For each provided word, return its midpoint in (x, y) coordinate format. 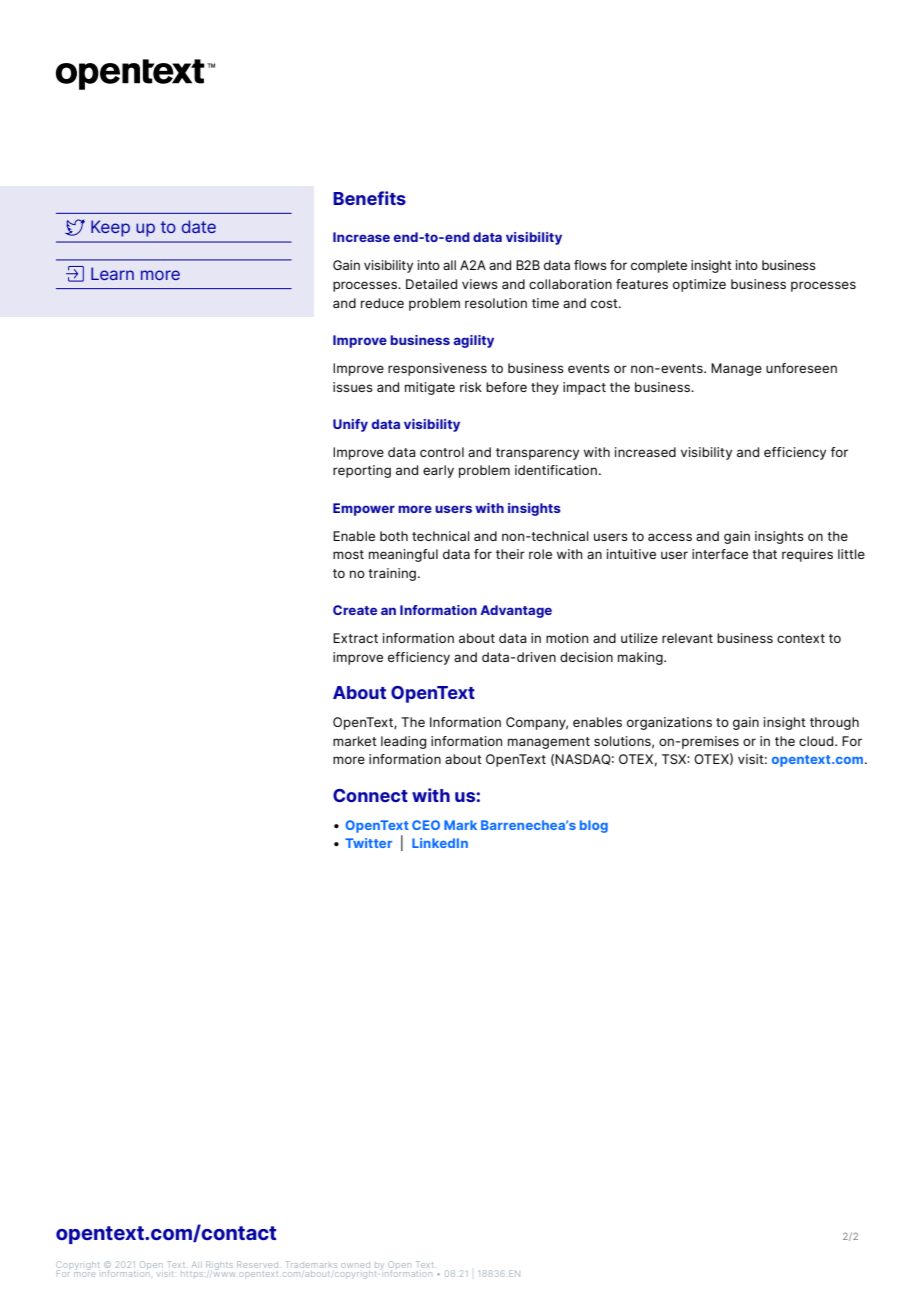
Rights (219, 1265)
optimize (699, 285)
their (510, 554)
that (764, 554)
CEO (426, 825)
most (348, 554)
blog (594, 826)
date (199, 226)
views (480, 284)
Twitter (368, 843)
